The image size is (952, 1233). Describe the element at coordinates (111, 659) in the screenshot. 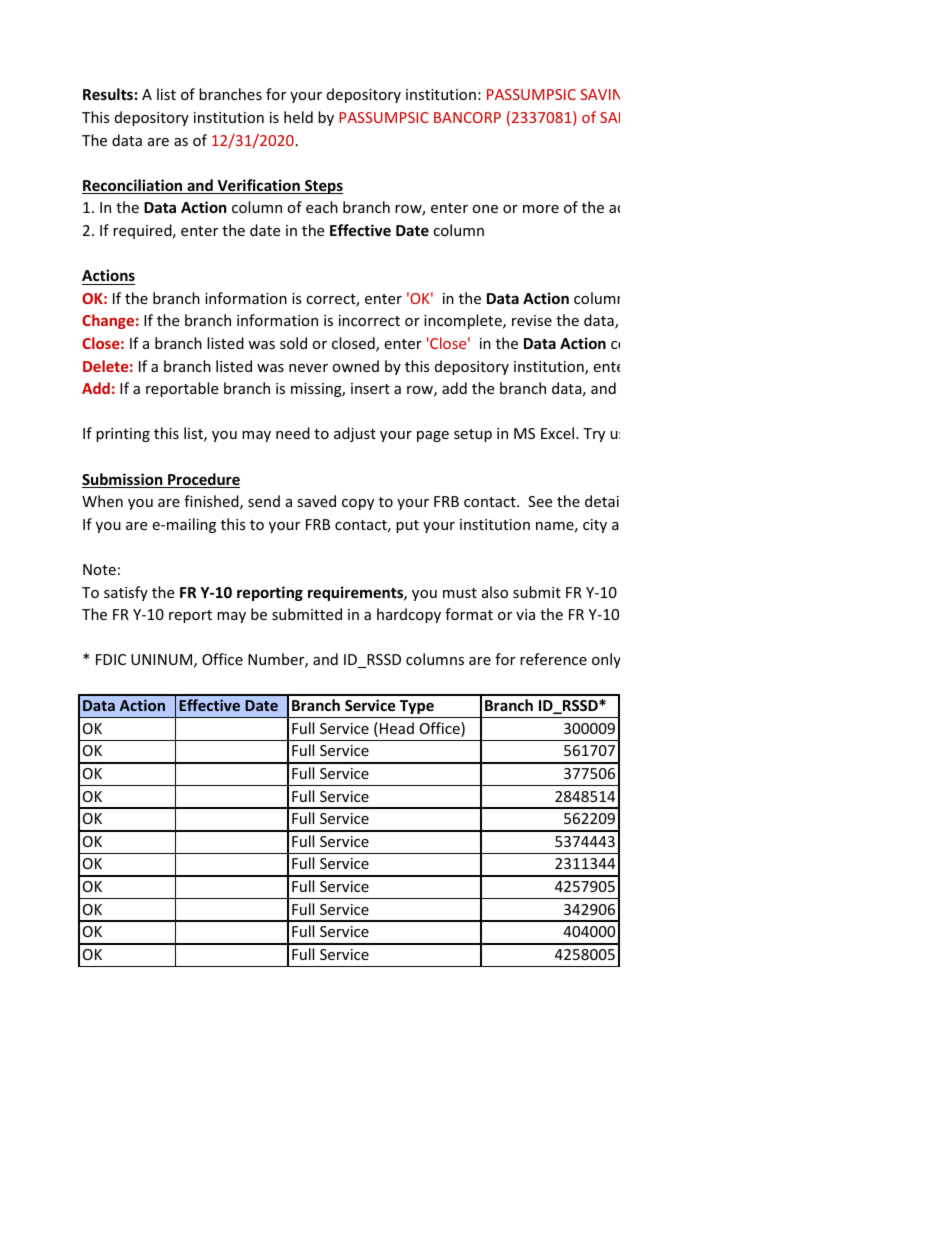

I see `FDIC` at that location.
